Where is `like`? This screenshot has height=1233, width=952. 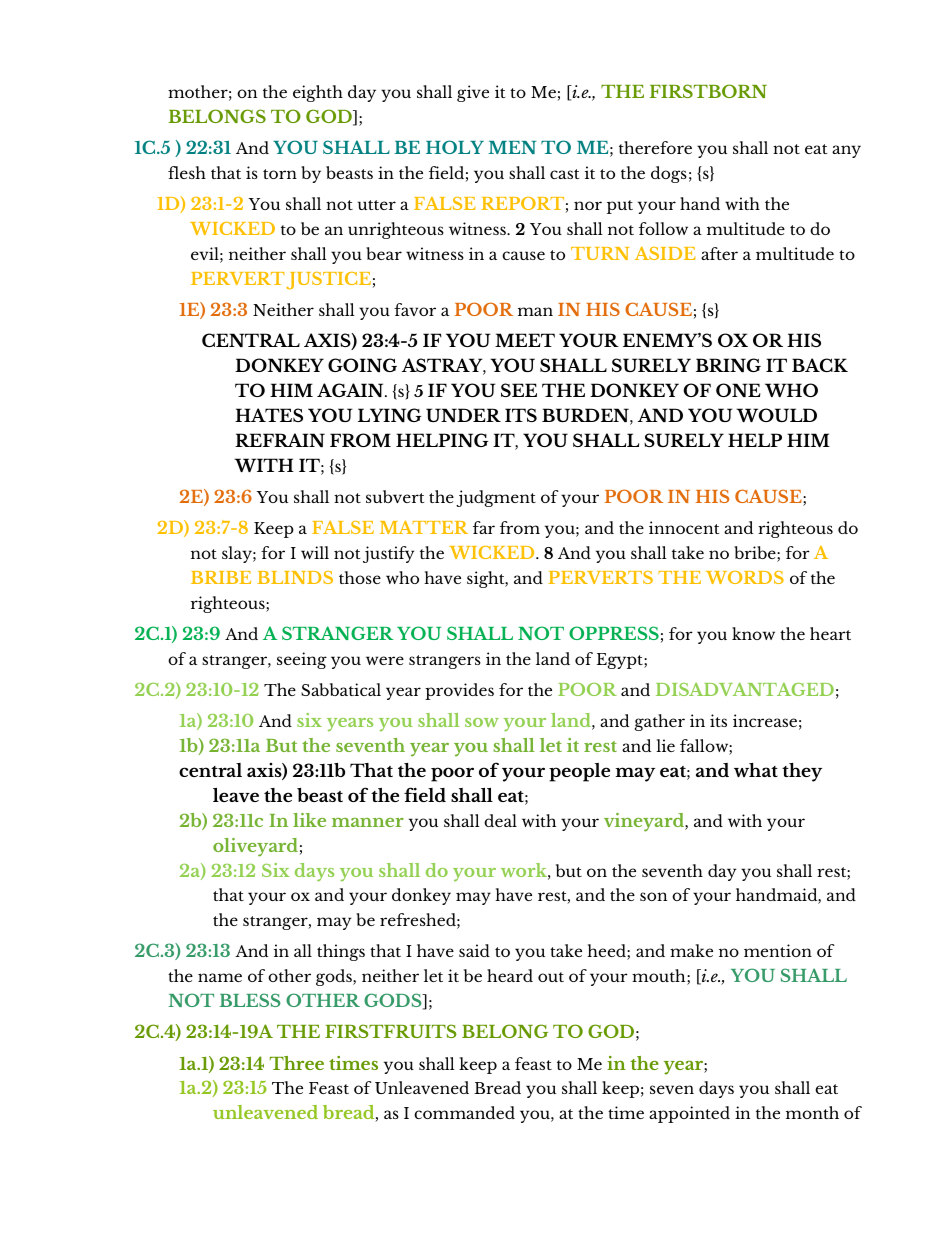 like is located at coordinates (309, 820).
